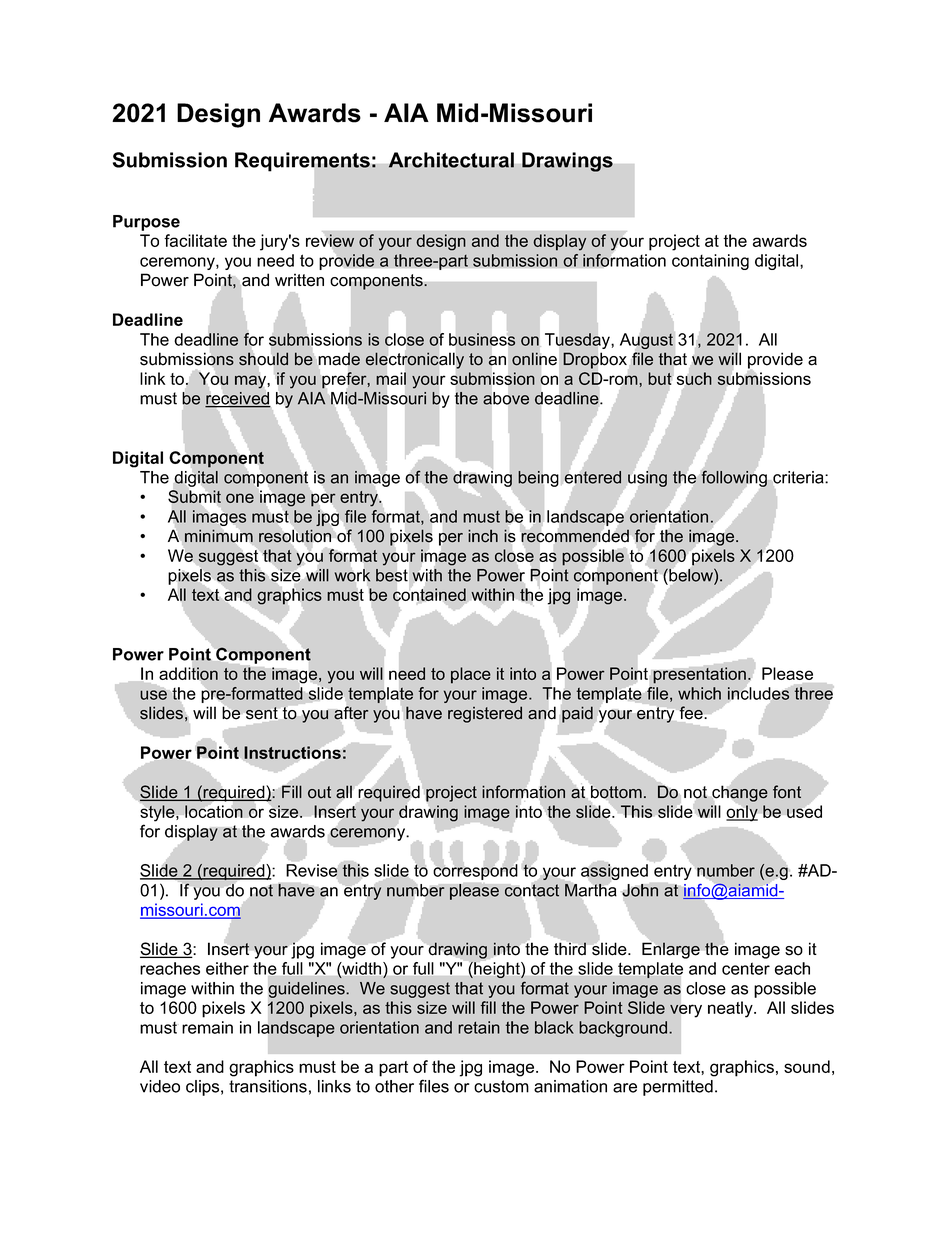  What do you see at coordinates (207, 1027) in the document?
I see `remain` at bounding box center [207, 1027].
